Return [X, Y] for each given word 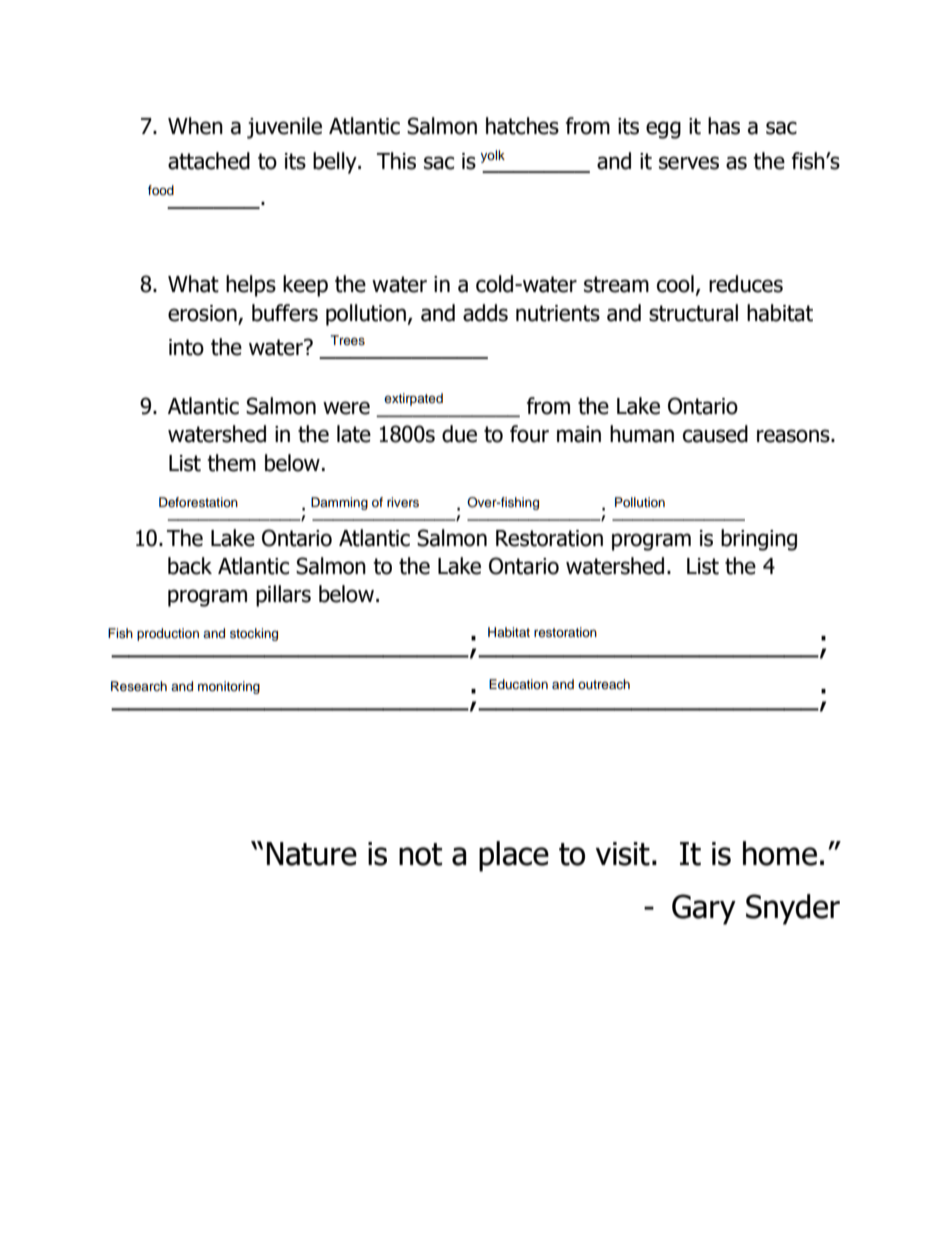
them [231, 463]
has [724, 126]
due [459, 434]
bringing [759, 540]
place [514, 856]
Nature [312, 854]
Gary [704, 909]
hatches [522, 126]
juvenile [284, 128]
